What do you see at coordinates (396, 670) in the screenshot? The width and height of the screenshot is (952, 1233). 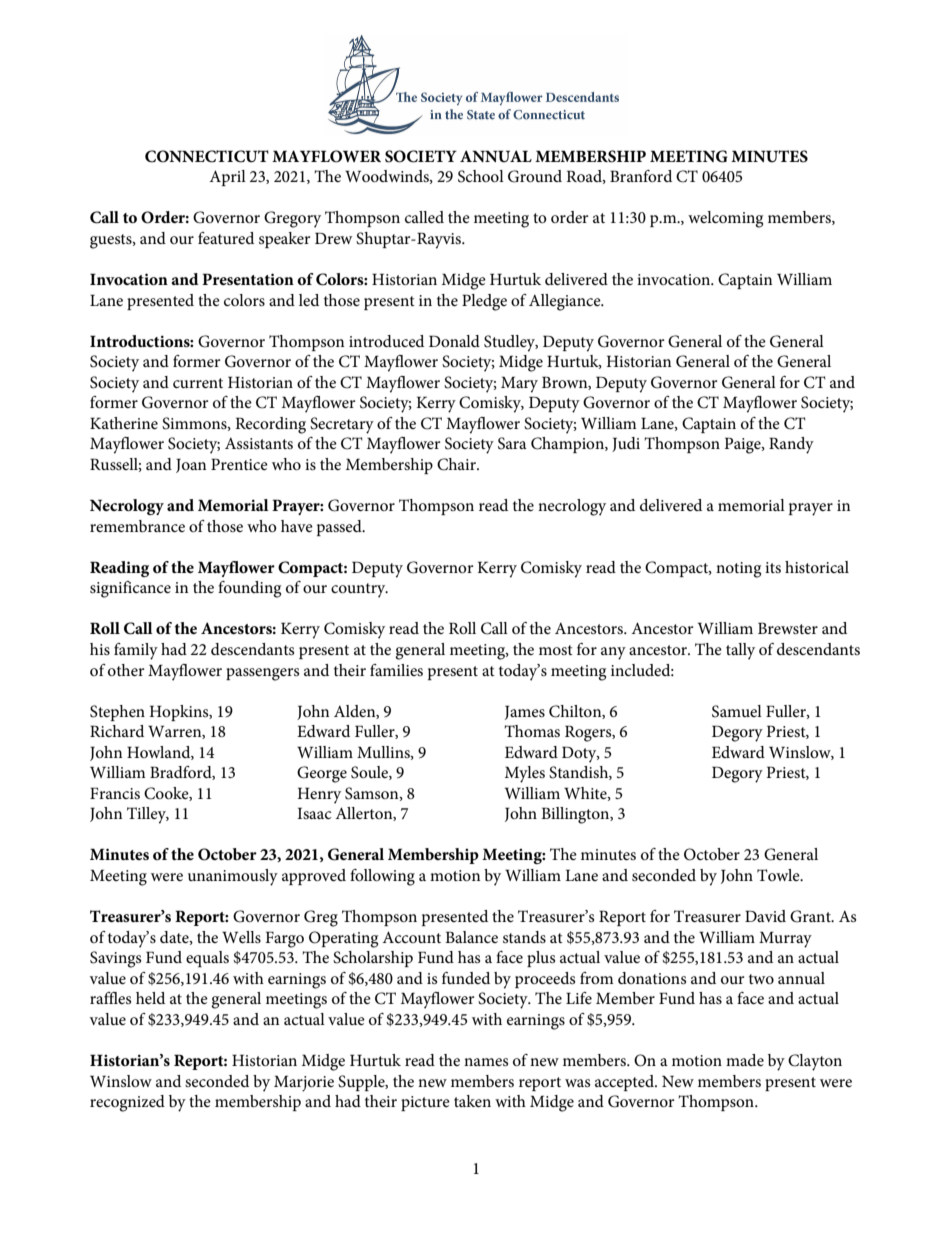 I see `families` at bounding box center [396, 670].
